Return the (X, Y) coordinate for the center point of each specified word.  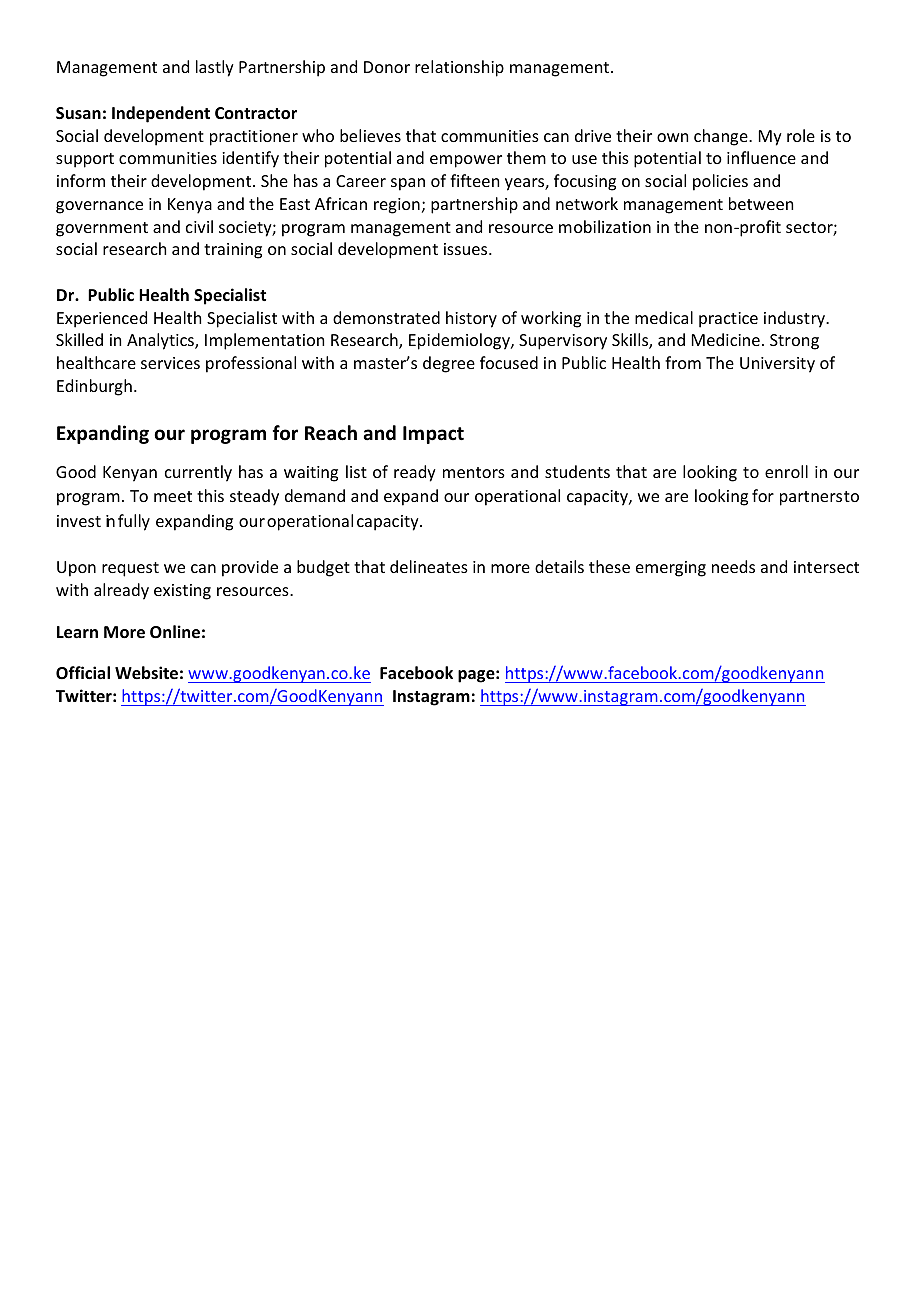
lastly (215, 68)
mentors (474, 472)
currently (198, 473)
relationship (459, 68)
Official (83, 672)
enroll (786, 471)
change (722, 137)
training (233, 251)
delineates (429, 566)
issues (467, 249)
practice (728, 320)
